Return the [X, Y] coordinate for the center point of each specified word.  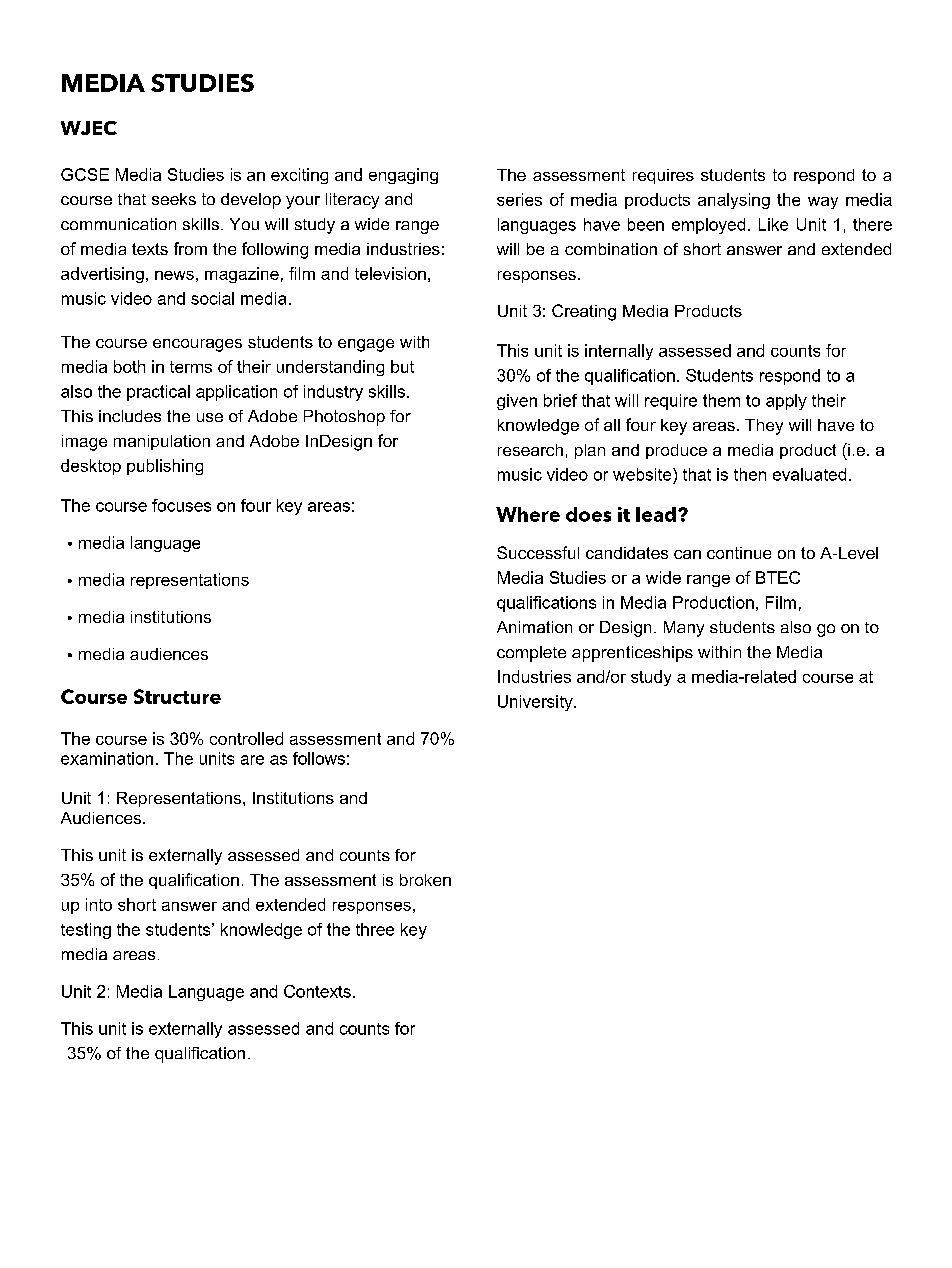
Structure [177, 696]
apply [786, 402]
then [750, 474]
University [536, 703]
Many [684, 629]
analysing [734, 201]
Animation [534, 627]
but [402, 366]
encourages [197, 345]
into [99, 904]
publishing [165, 467]
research [530, 450]
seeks [174, 199]
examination [107, 758]
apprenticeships [632, 654]
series [519, 199]
